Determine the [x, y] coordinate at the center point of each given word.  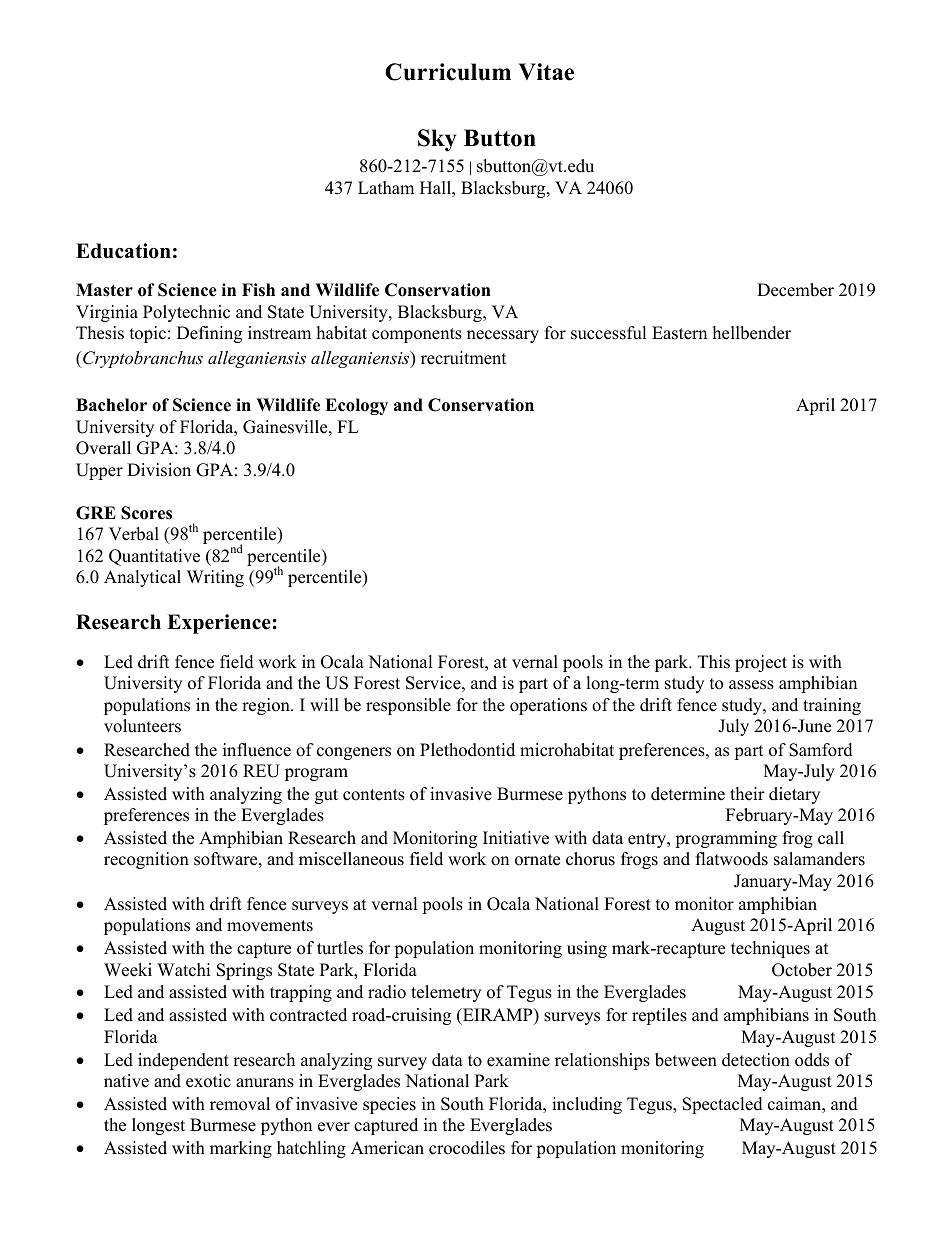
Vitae [546, 72]
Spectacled [723, 1105]
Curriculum [448, 72]
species [389, 1105]
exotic [208, 1081]
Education [123, 251]
